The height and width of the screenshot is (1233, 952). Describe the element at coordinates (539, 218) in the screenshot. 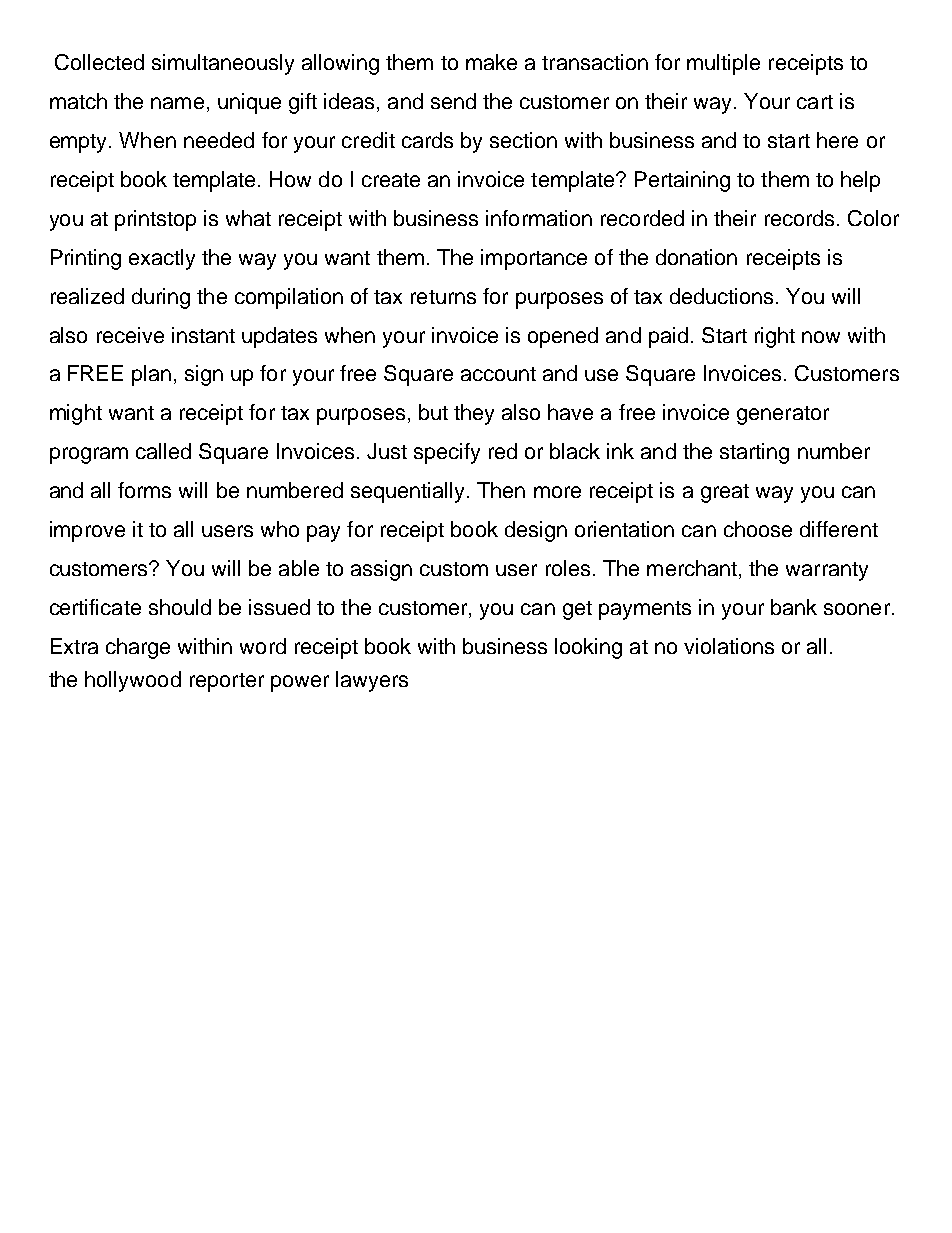

I see `information` at that location.
